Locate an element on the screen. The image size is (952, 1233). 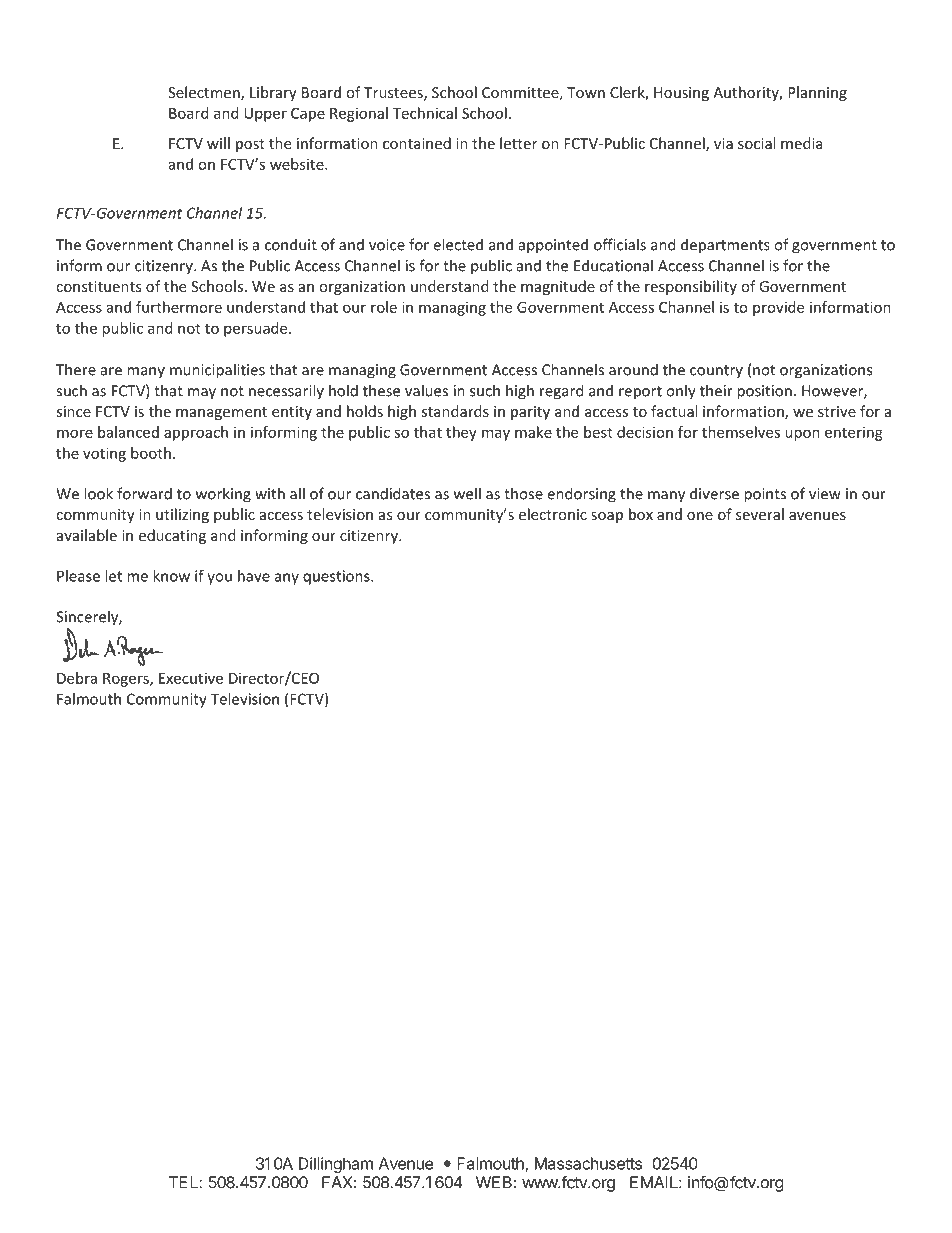
municipalities is located at coordinates (217, 371).
